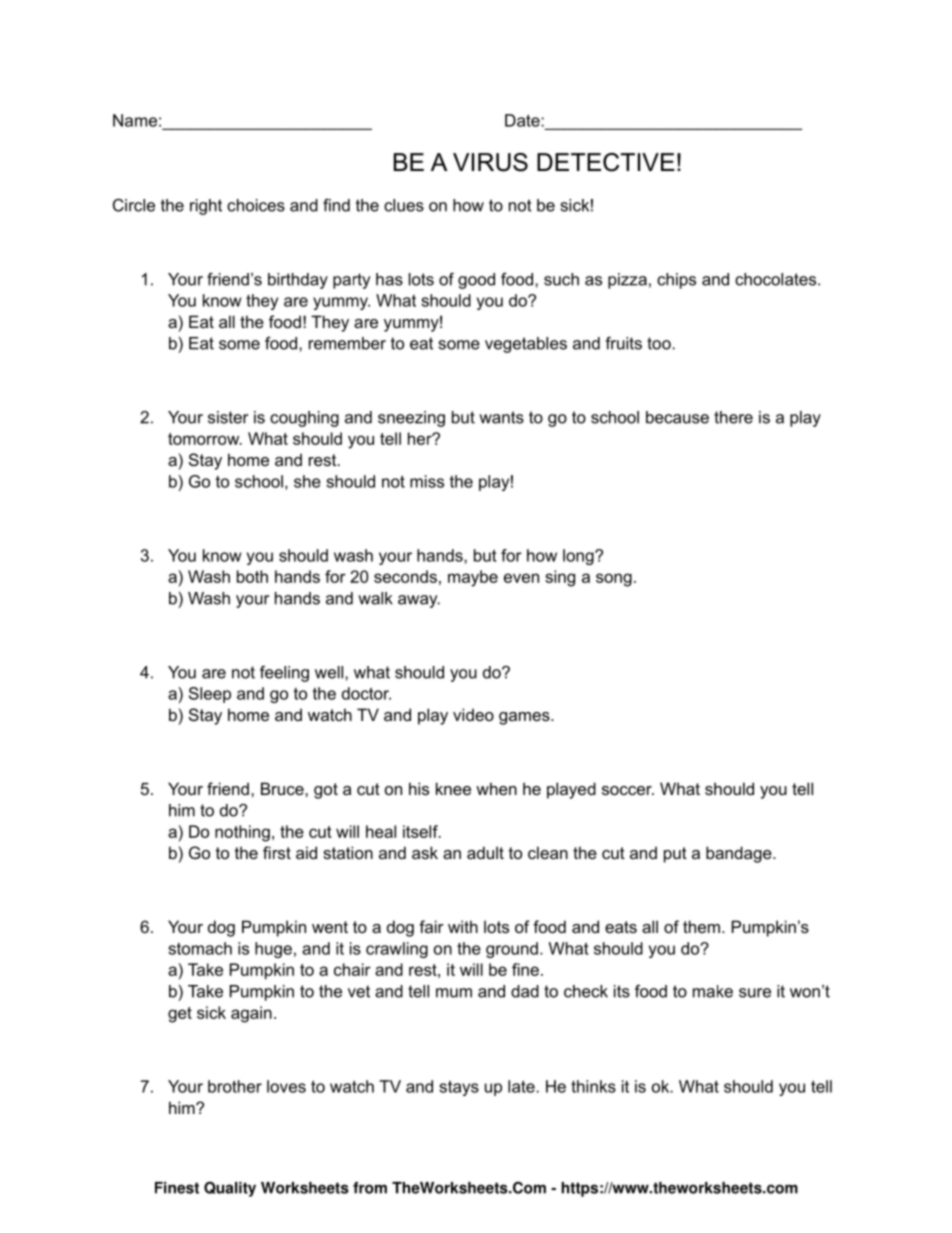 This page has width=952, height=1233. I want to click on put, so click(675, 855).
